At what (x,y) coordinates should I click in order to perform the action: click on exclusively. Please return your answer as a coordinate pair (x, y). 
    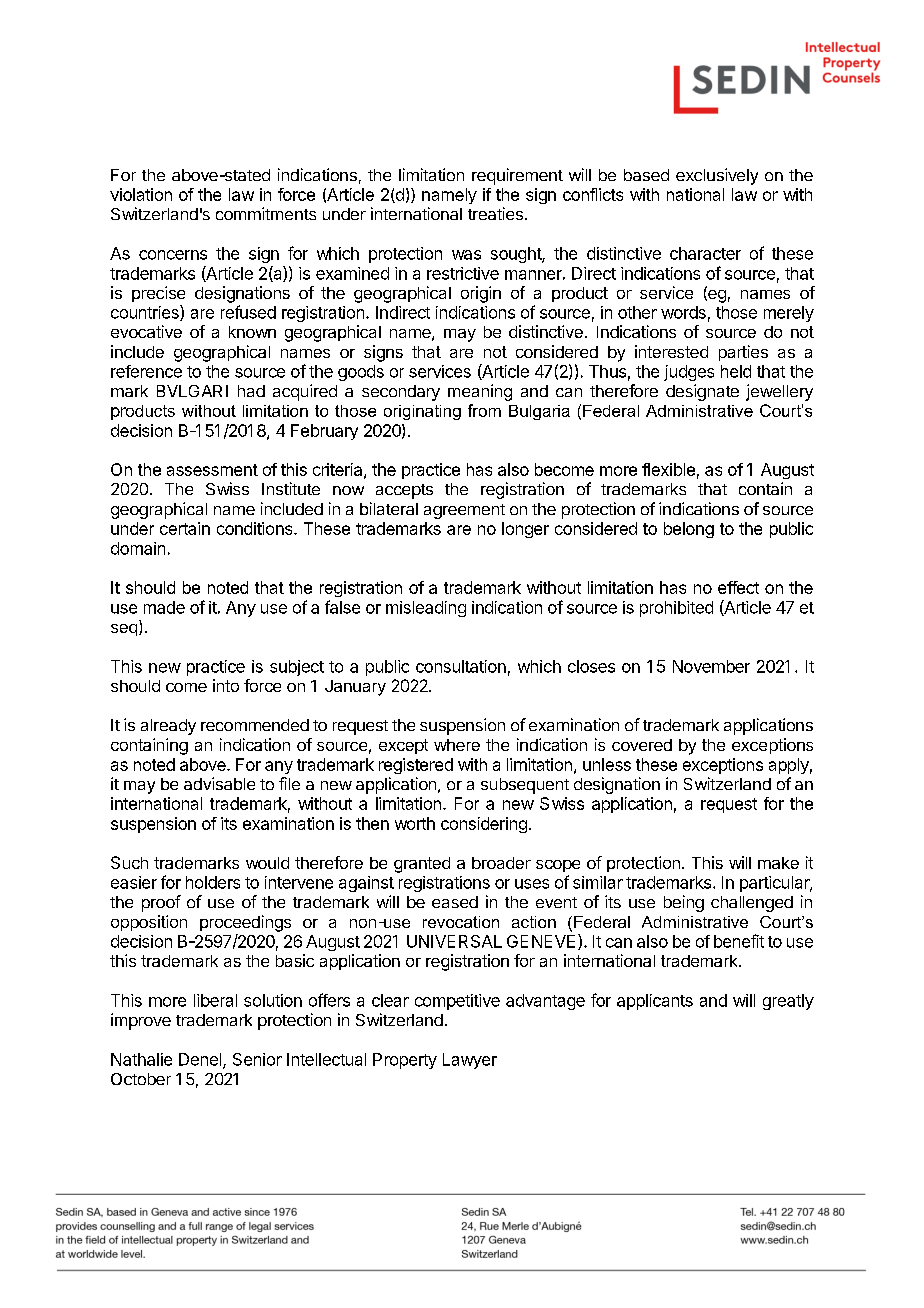
    Looking at the image, I should click on (717, 176).
